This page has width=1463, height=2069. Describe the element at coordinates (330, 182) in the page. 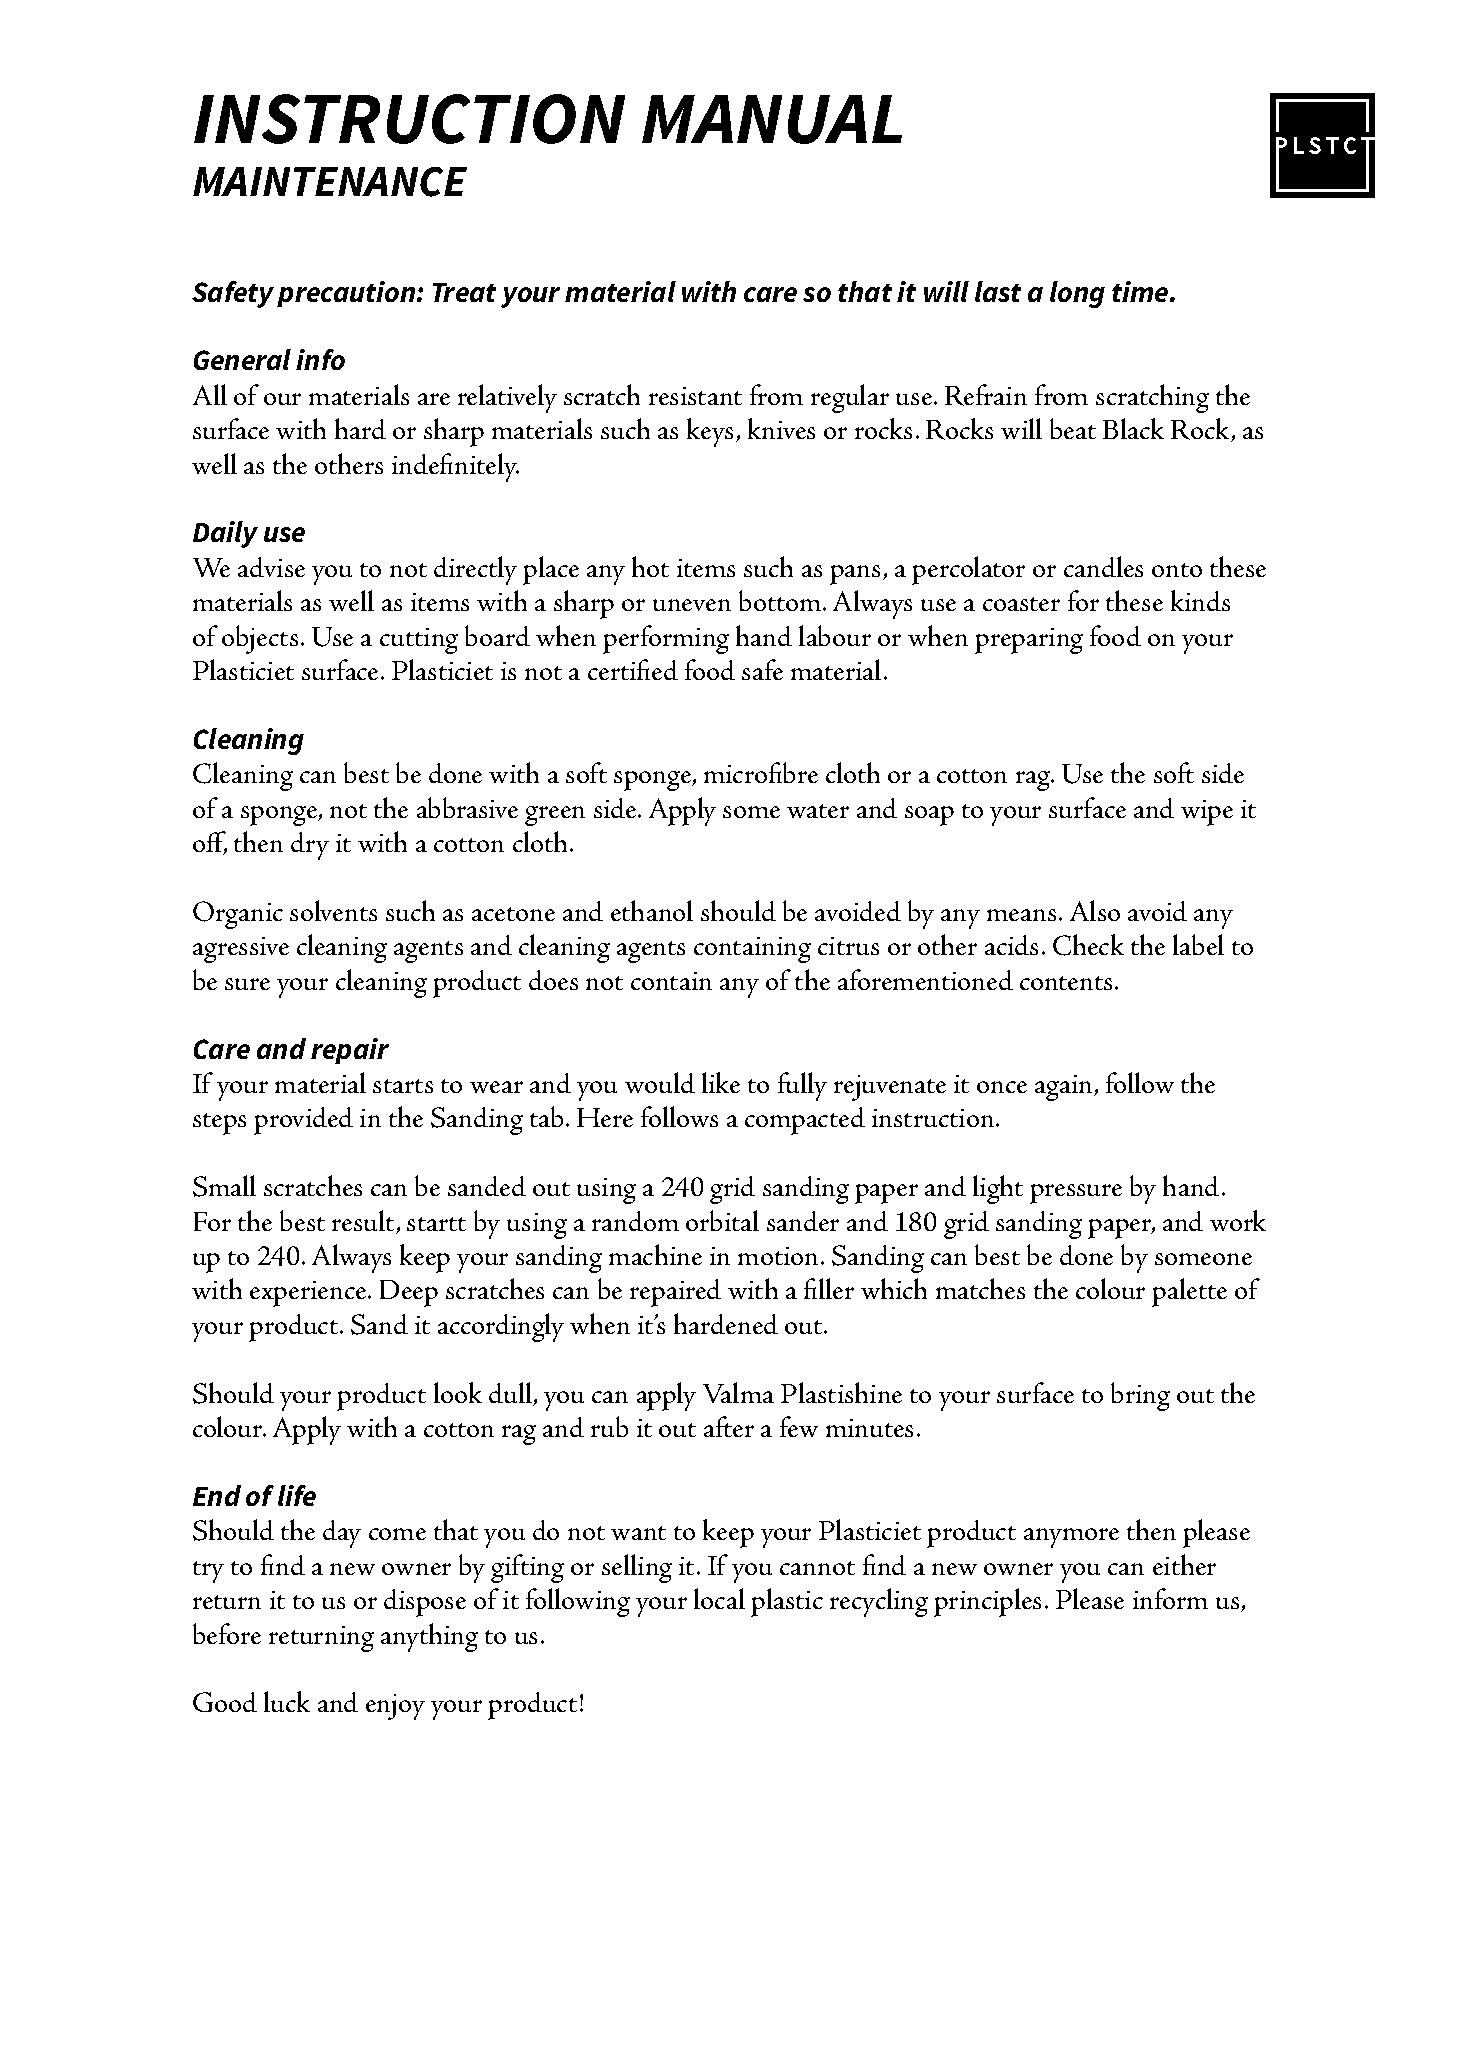

I see `MAINTENANCE` at that location.
